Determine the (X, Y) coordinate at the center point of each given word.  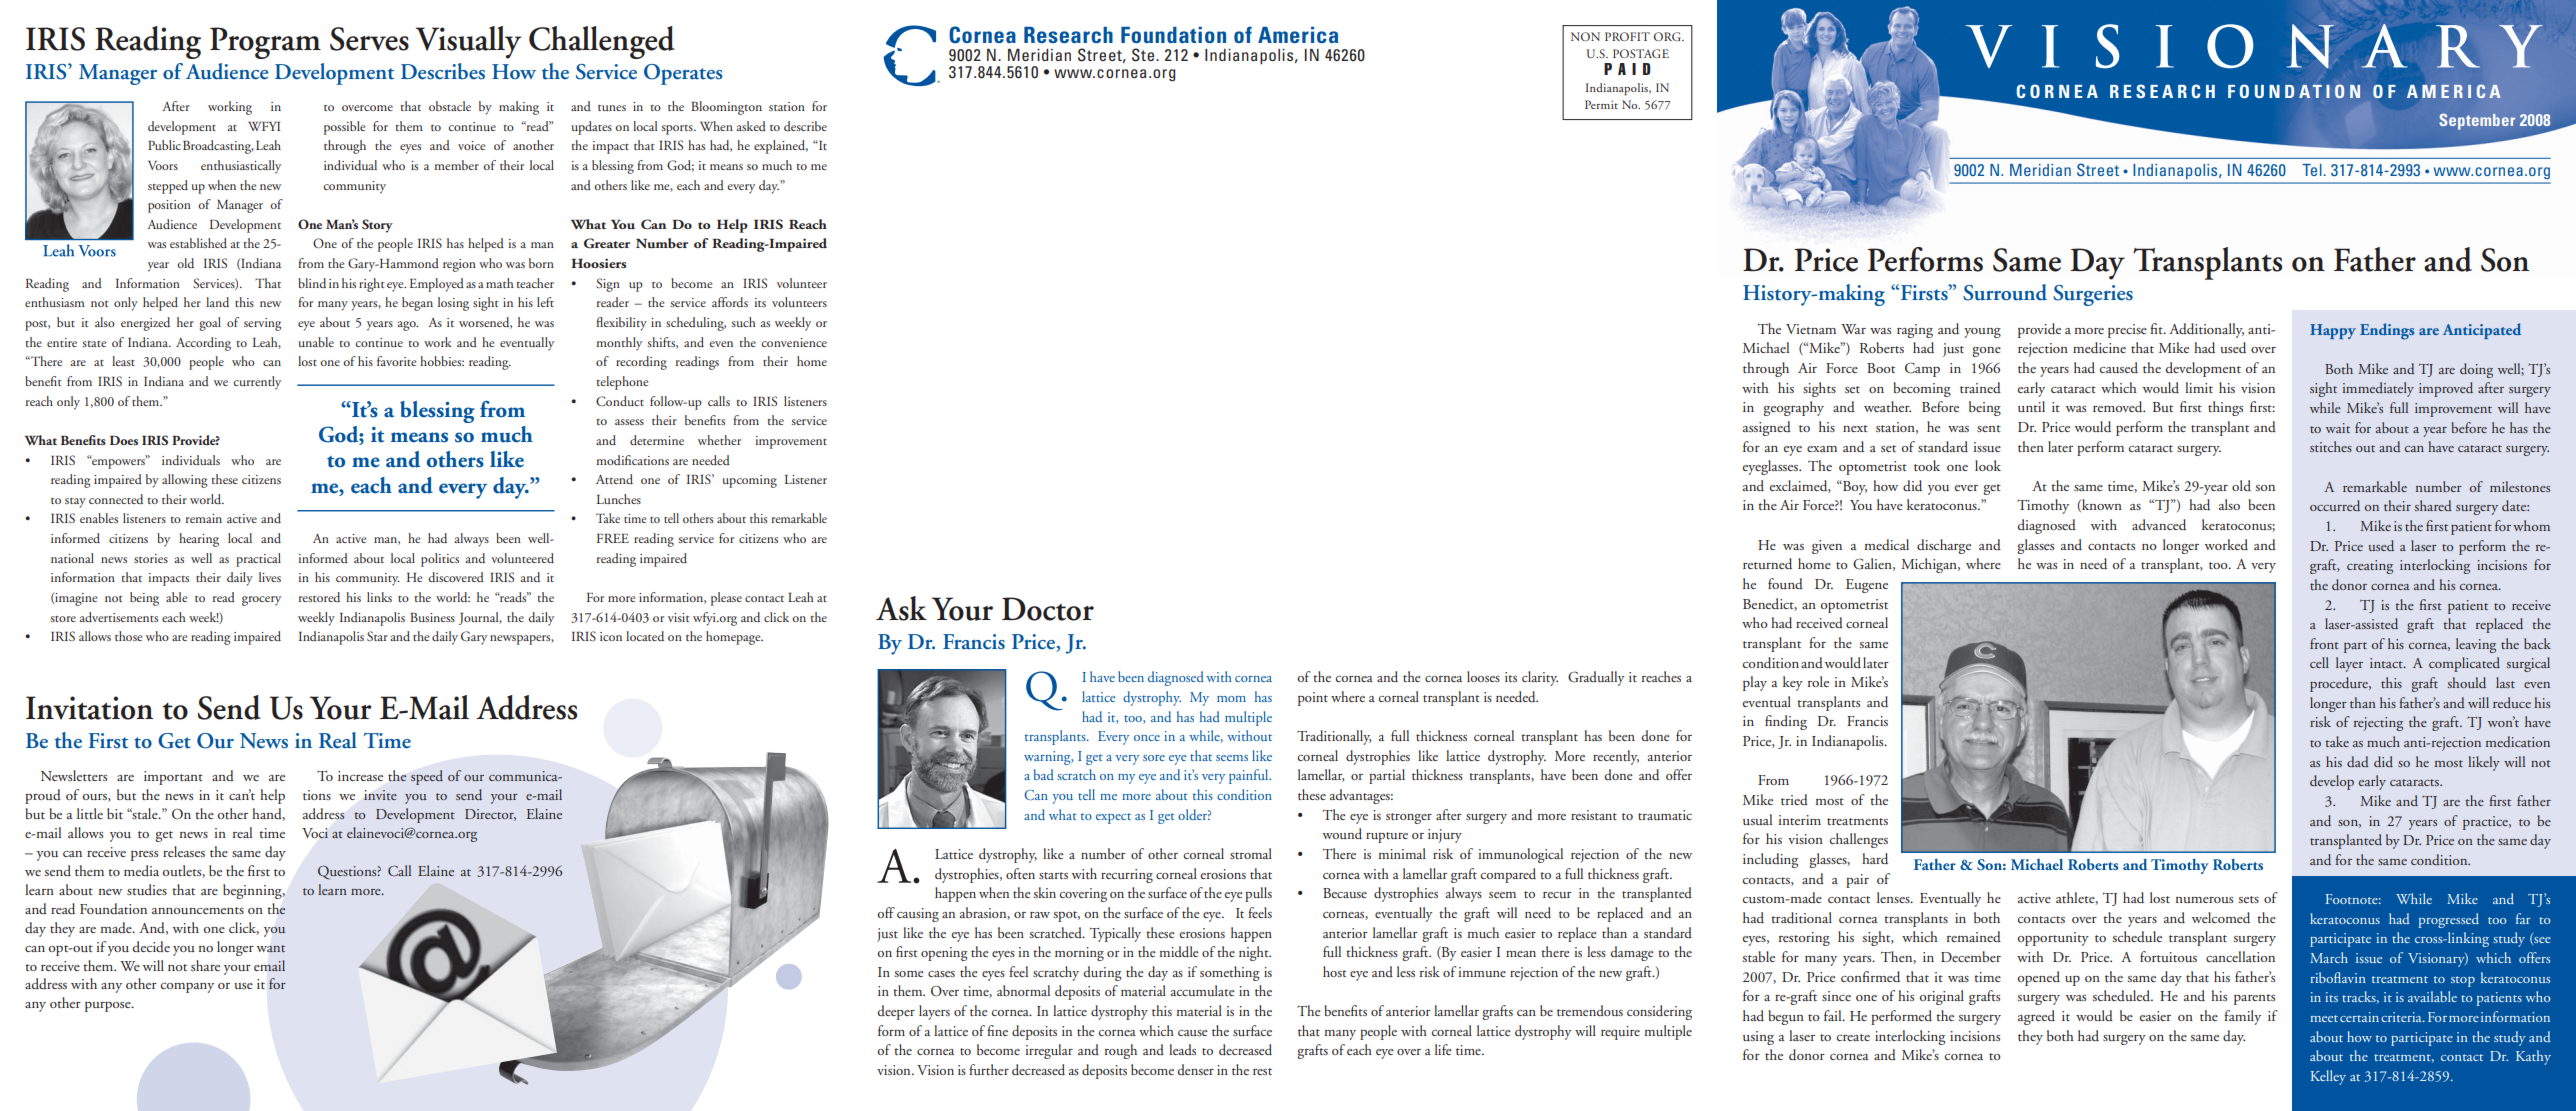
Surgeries (2093, 295)
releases (184, 851)
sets (2249, 899)
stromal (1251, 853)
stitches (2331, 446)
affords (730, 302)
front (2324, 643)
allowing (184, 481)
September (2477, 122)
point (1313, 699)
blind (312, 283)
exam (1822, 449)
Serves (369, 39)
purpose (109, 1006)
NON (1585, 36)
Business (432, 617)
